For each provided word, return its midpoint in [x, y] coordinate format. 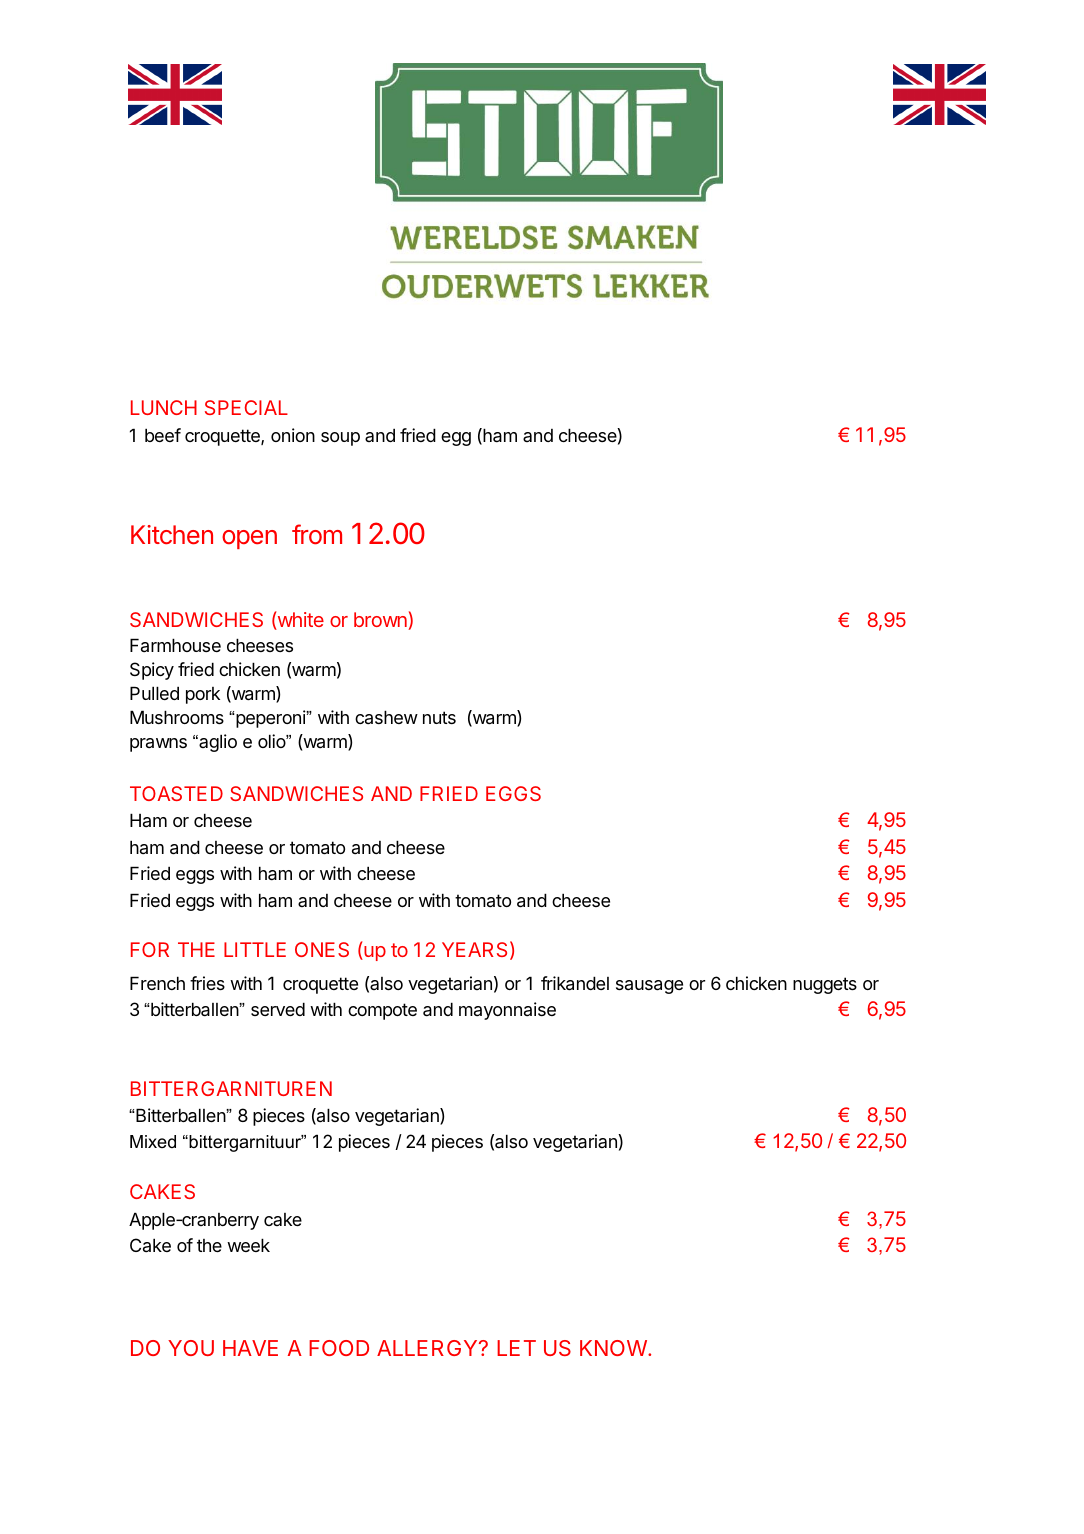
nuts [439, 717]
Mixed [153, 1141]
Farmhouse [175, 645]
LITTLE [255, 949]
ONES [322, 949]
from [317, 534]
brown [381, 621]
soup [340, 439]
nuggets [825, 985]
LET [516, 1348]
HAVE [250, 1348]
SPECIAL [246, 407]
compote [382, 1011]
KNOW [614, 1348]
